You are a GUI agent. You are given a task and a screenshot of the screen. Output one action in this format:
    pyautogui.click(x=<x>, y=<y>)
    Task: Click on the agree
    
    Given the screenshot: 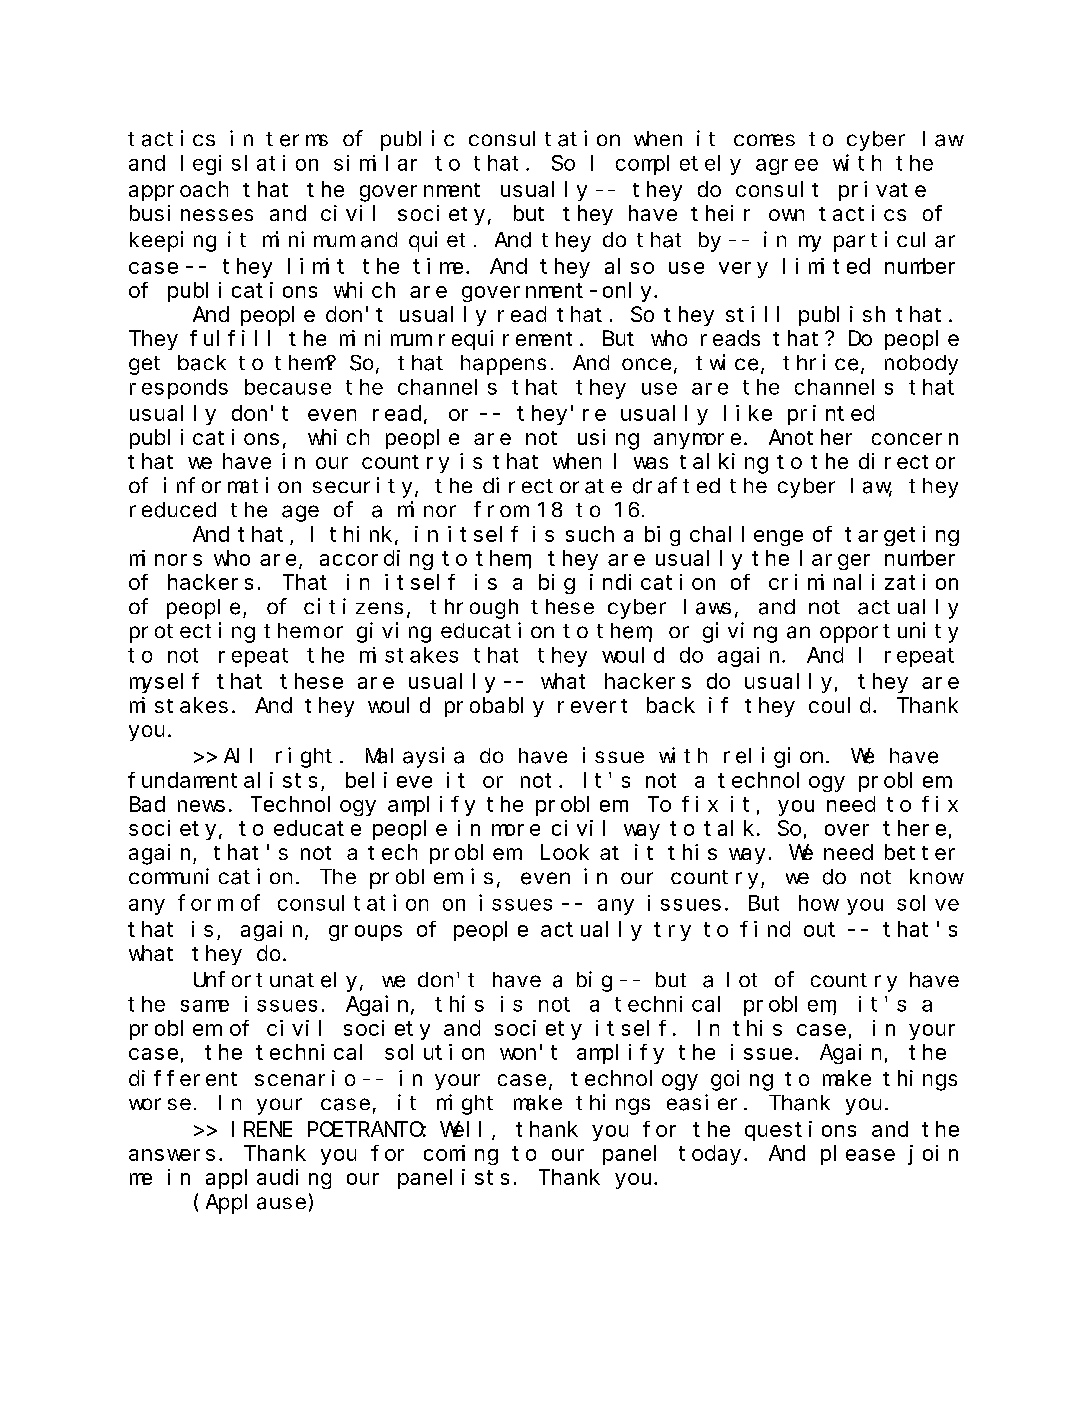 What is the action you would take?
    pyautogui.click(x=787, y=167)
